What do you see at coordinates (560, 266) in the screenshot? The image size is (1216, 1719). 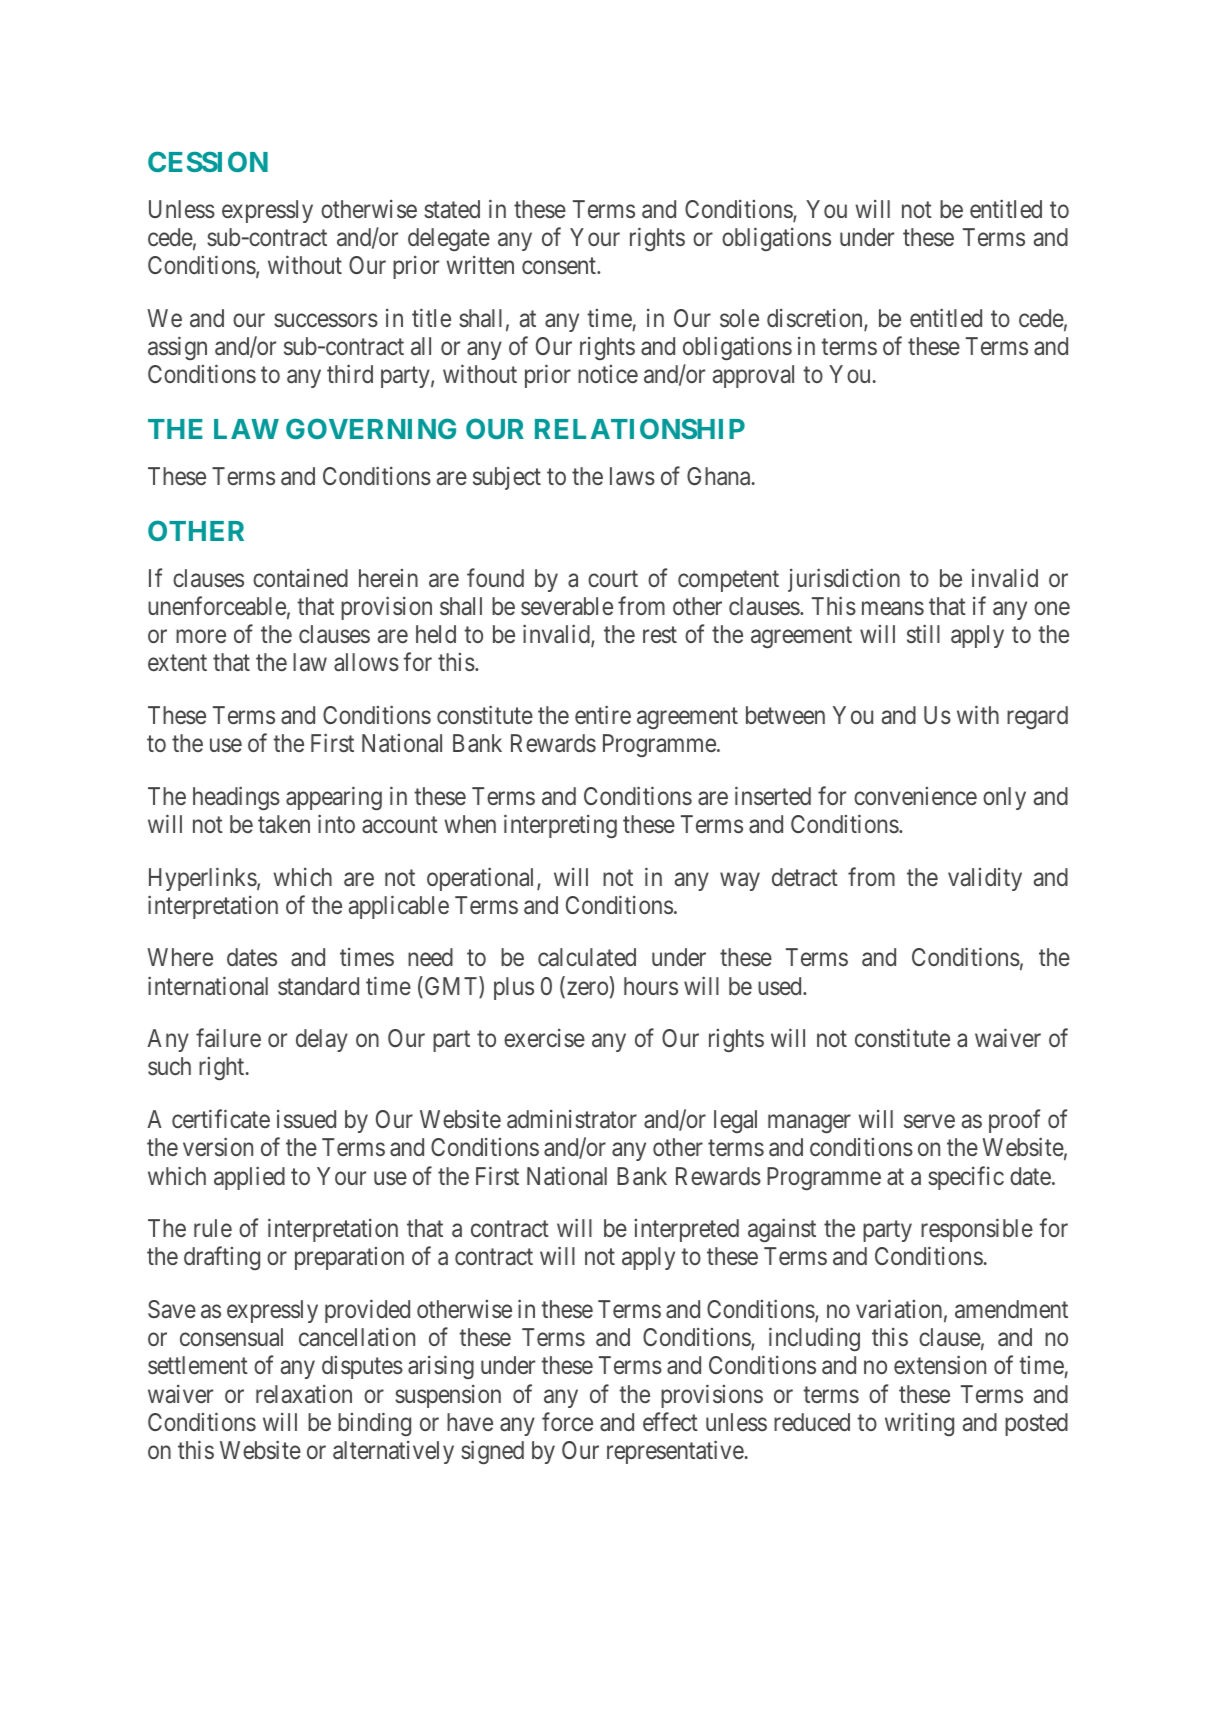 I see `consent` at bounding box center [560, 266].
